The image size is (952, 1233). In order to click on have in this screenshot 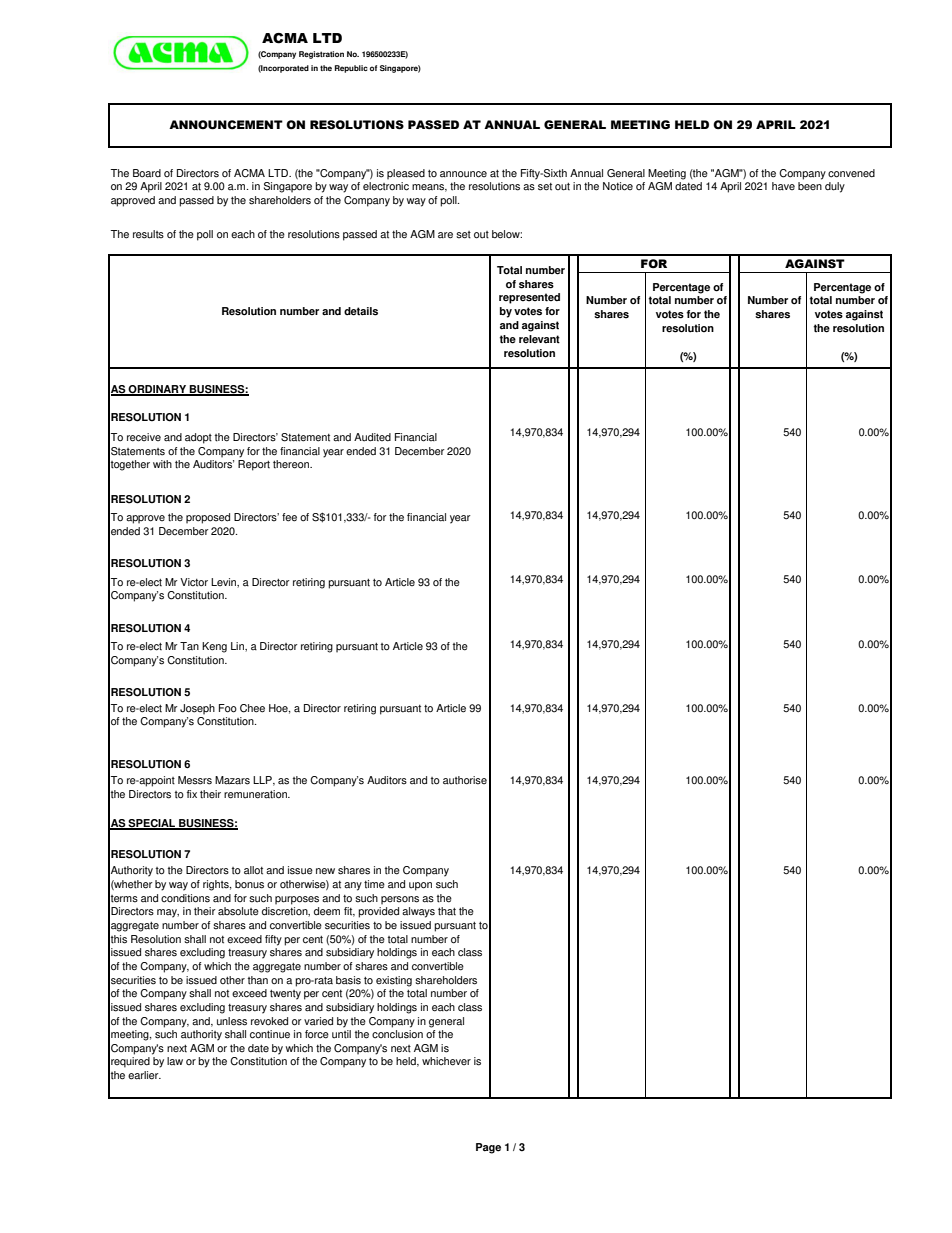, I will do `click(783, 186)`.
